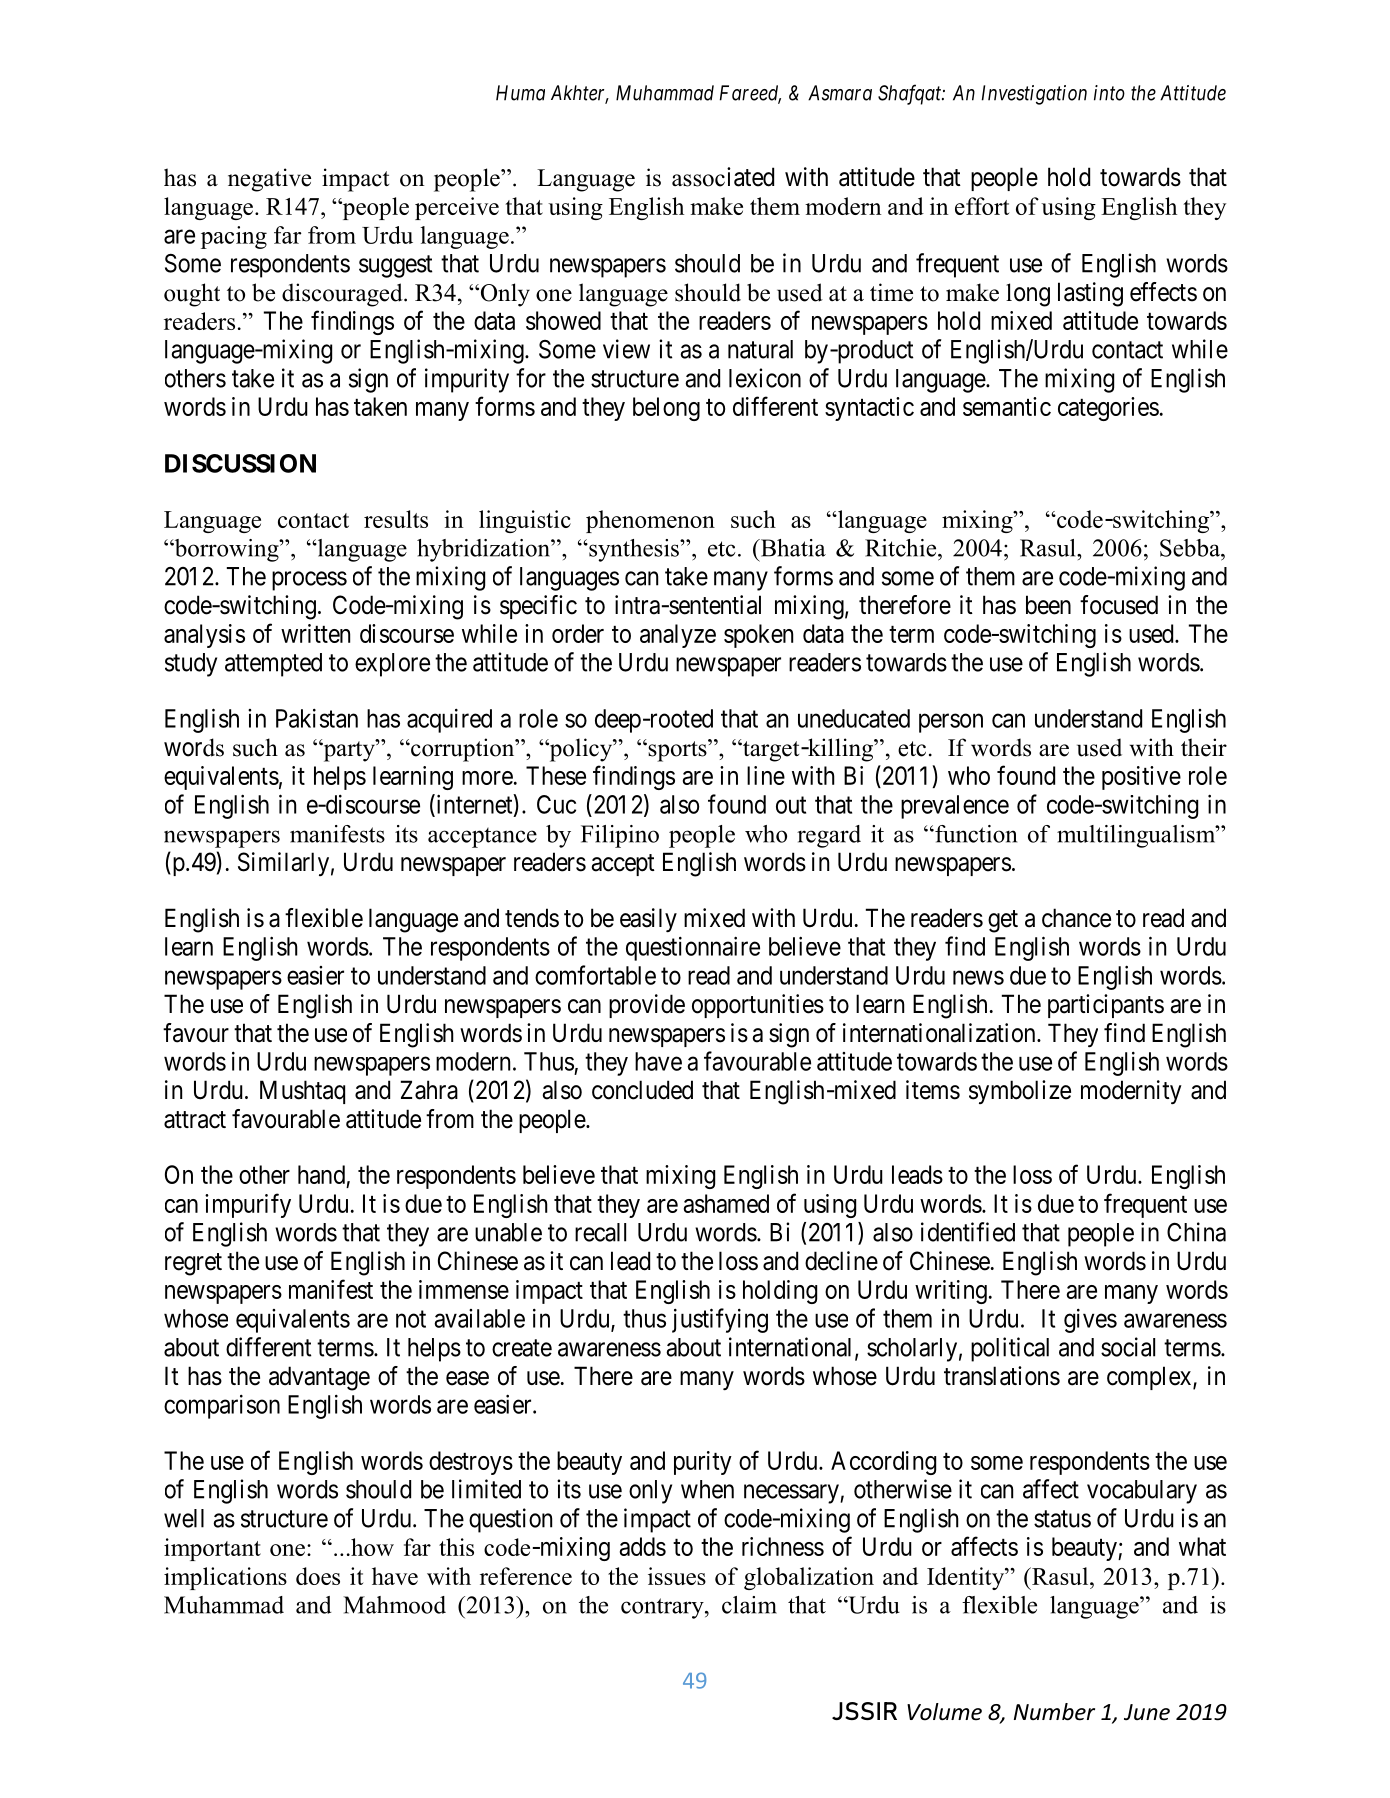 The height and width of the screenshot is (1798, 1390). What do you see at coordinates (269, 180) in the screenshot?
I see `negative` at bounding box center [269, 180].
